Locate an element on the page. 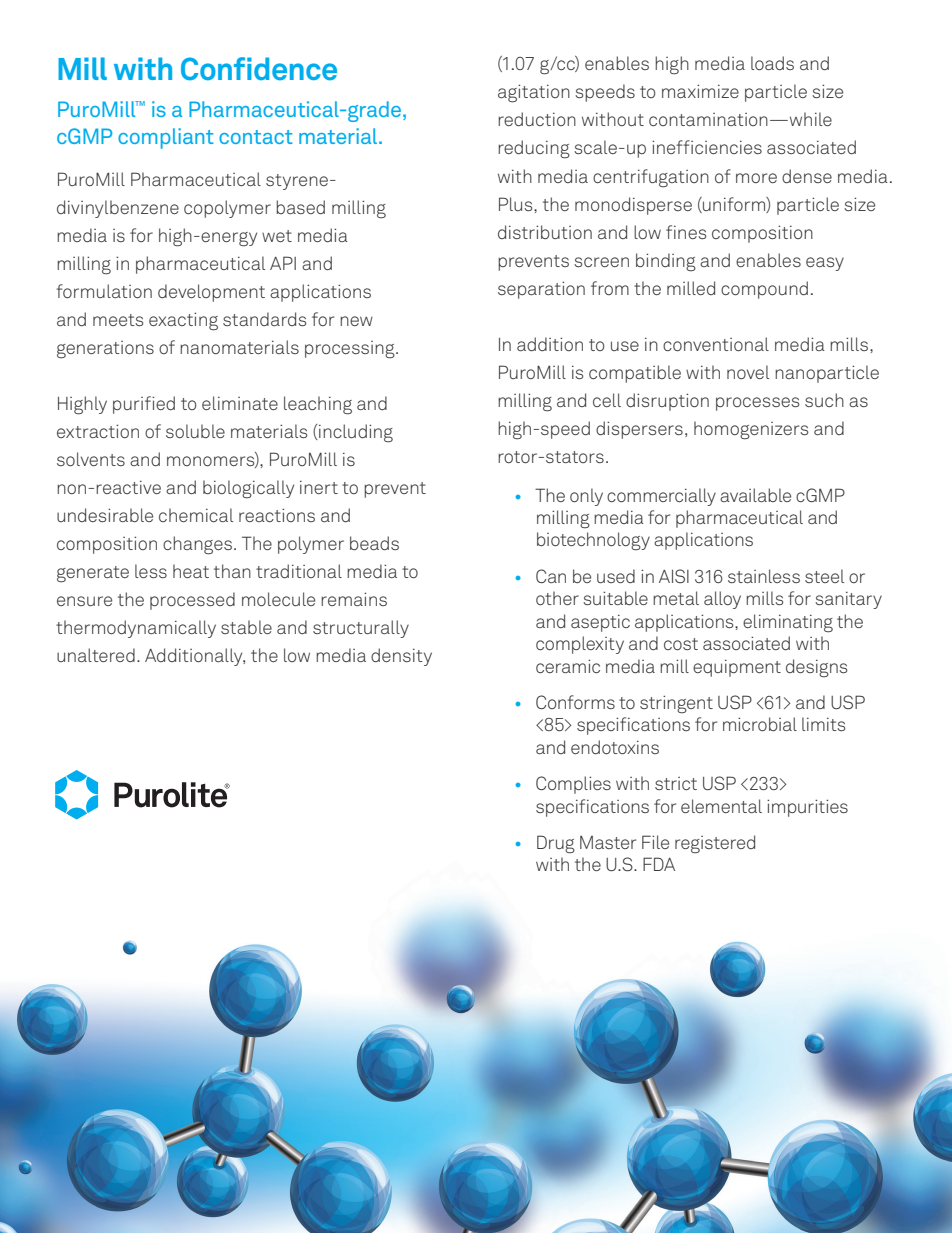 The height and width of the page is (1233, 952). soluble is located at coordinates (195, 431).
